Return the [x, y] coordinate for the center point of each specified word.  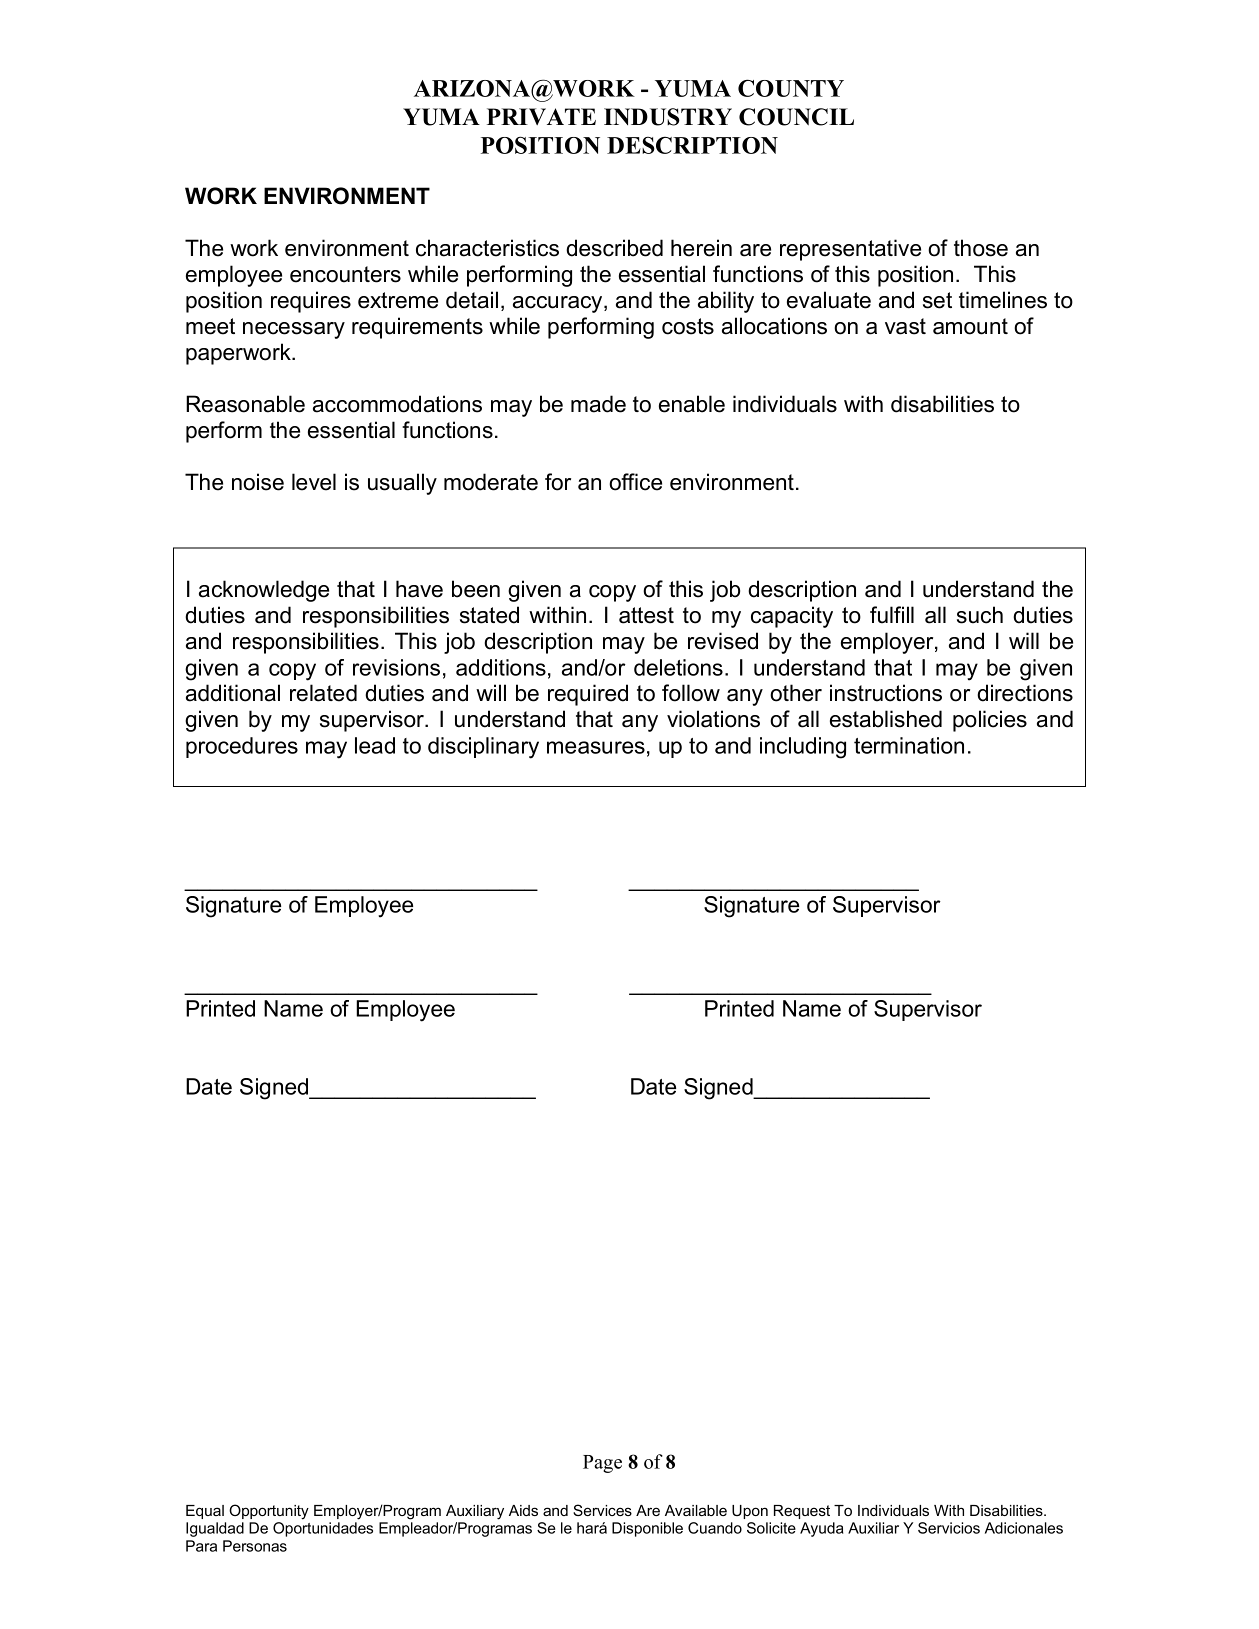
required [588, 695]
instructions [886, 693]
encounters [345, 274]
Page [602, 1464]
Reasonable [245, 404]
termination [909, 745]
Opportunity [269, 1512]
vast [905, 326]
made [598, 404]
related [323, 693]
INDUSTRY [668, 117]
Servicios [949, 1528]
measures [596, 747]
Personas [255, 1546]
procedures [242, 747]
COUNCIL [796, 117]
